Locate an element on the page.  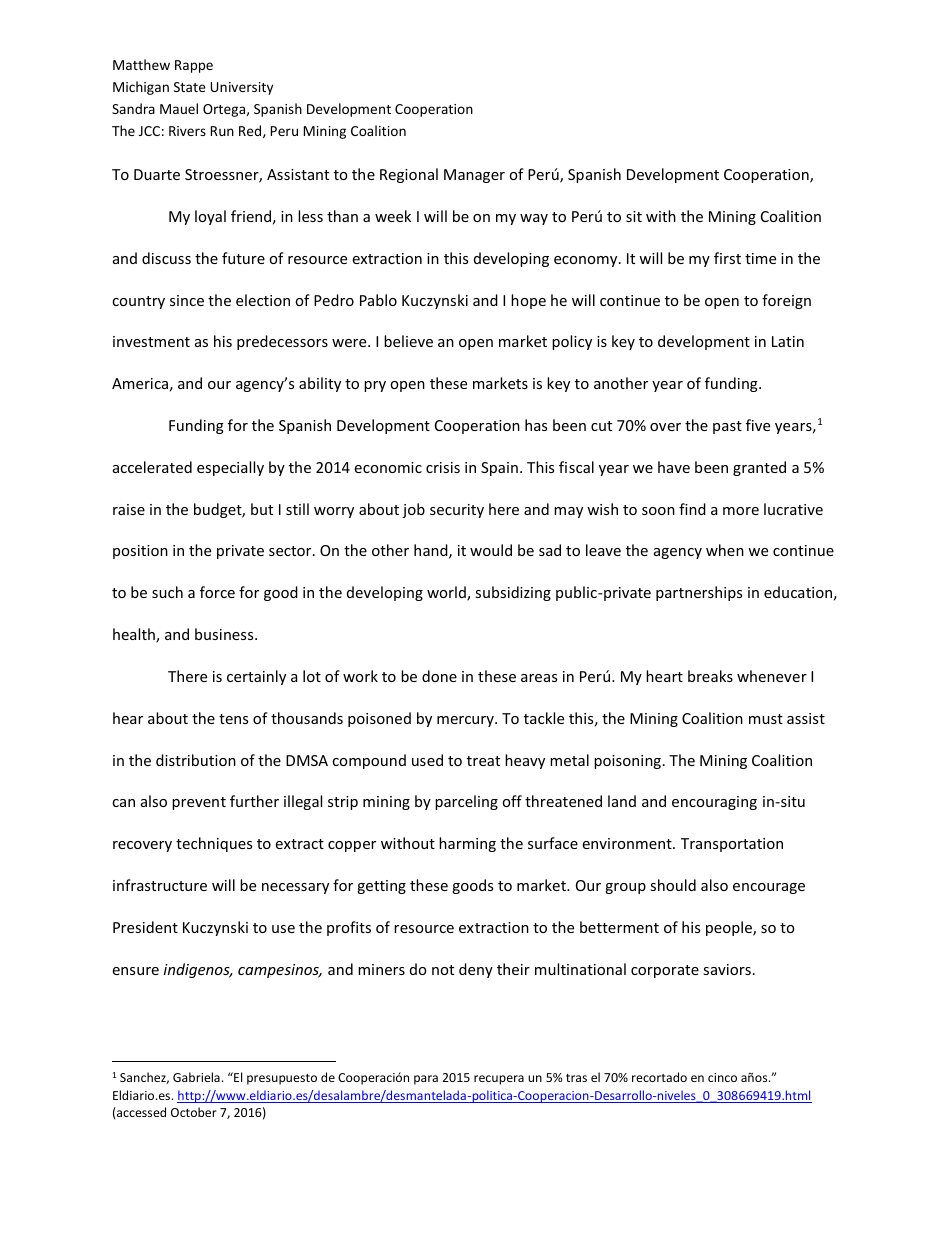
first is located at coordinates (727, 258).
